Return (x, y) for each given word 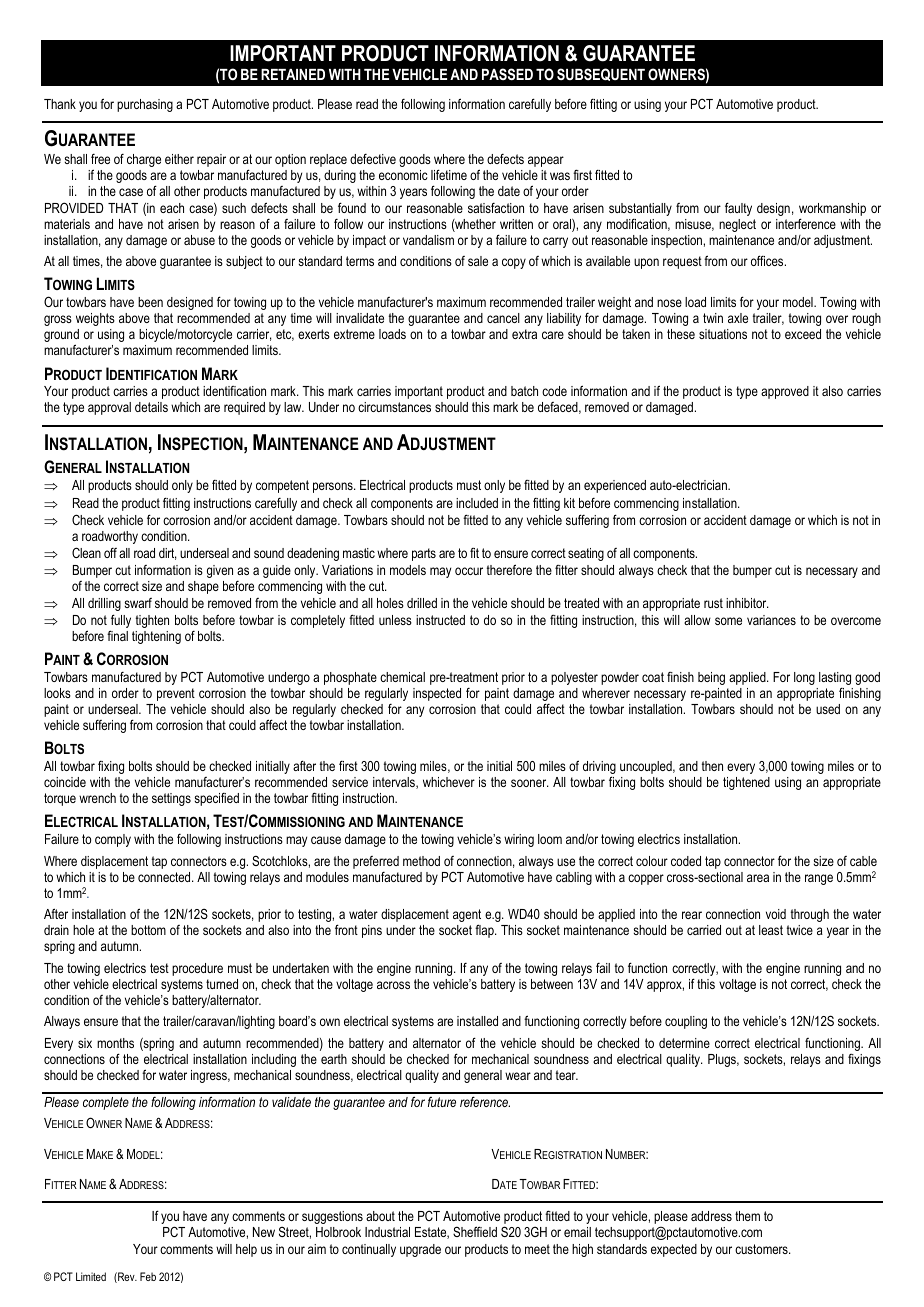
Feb (148, 1276)
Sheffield (475, 1231)
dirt (168, 554)
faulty (738, 209)
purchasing (145, 105)
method (421, 861)
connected (165, 877)
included (477, 503)
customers (762, 1249)
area (758, 878)
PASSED (507, 74)
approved (785, 392)
